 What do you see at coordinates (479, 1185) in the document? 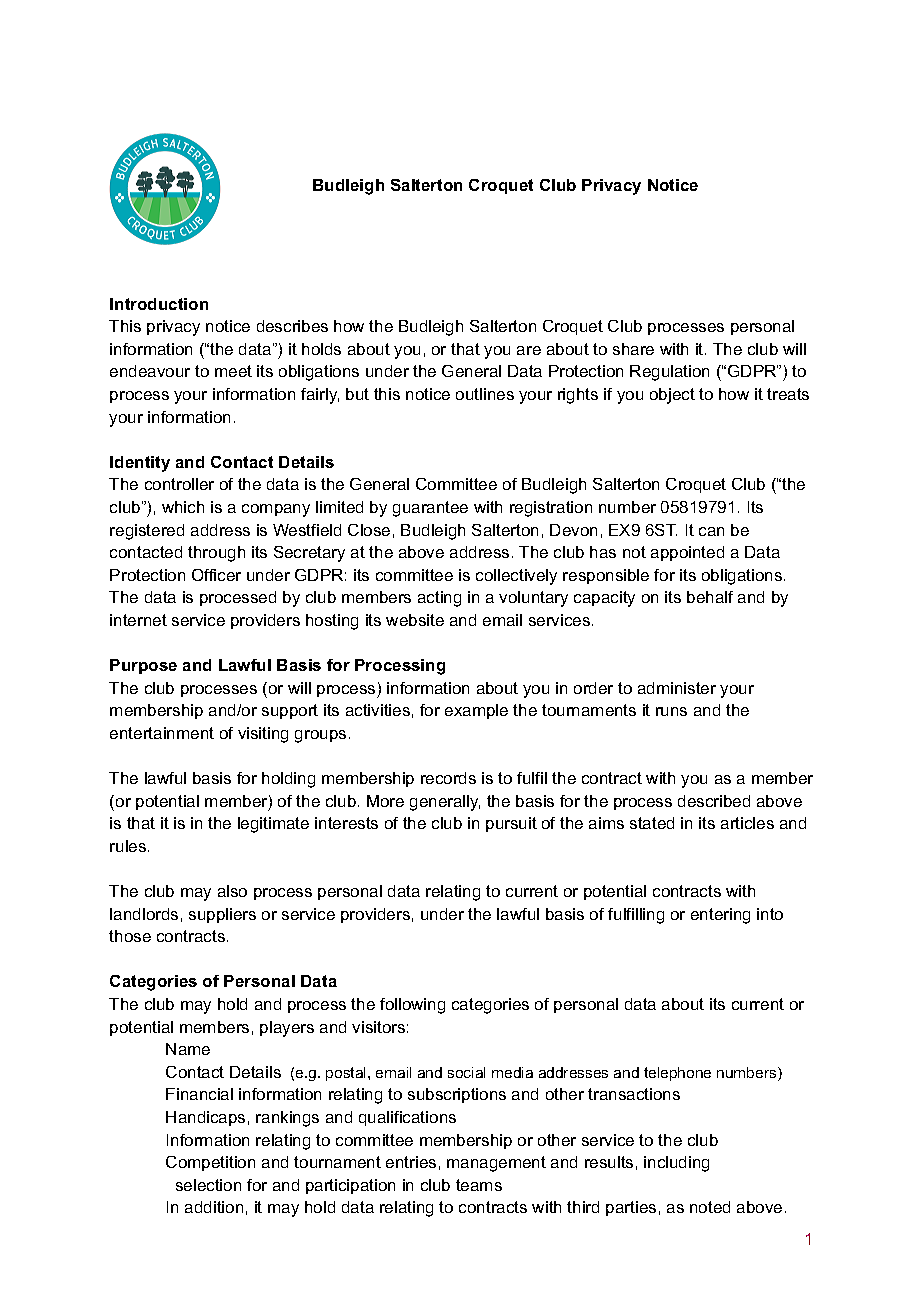
I see `teams` at bounding box center [479, 1185].
